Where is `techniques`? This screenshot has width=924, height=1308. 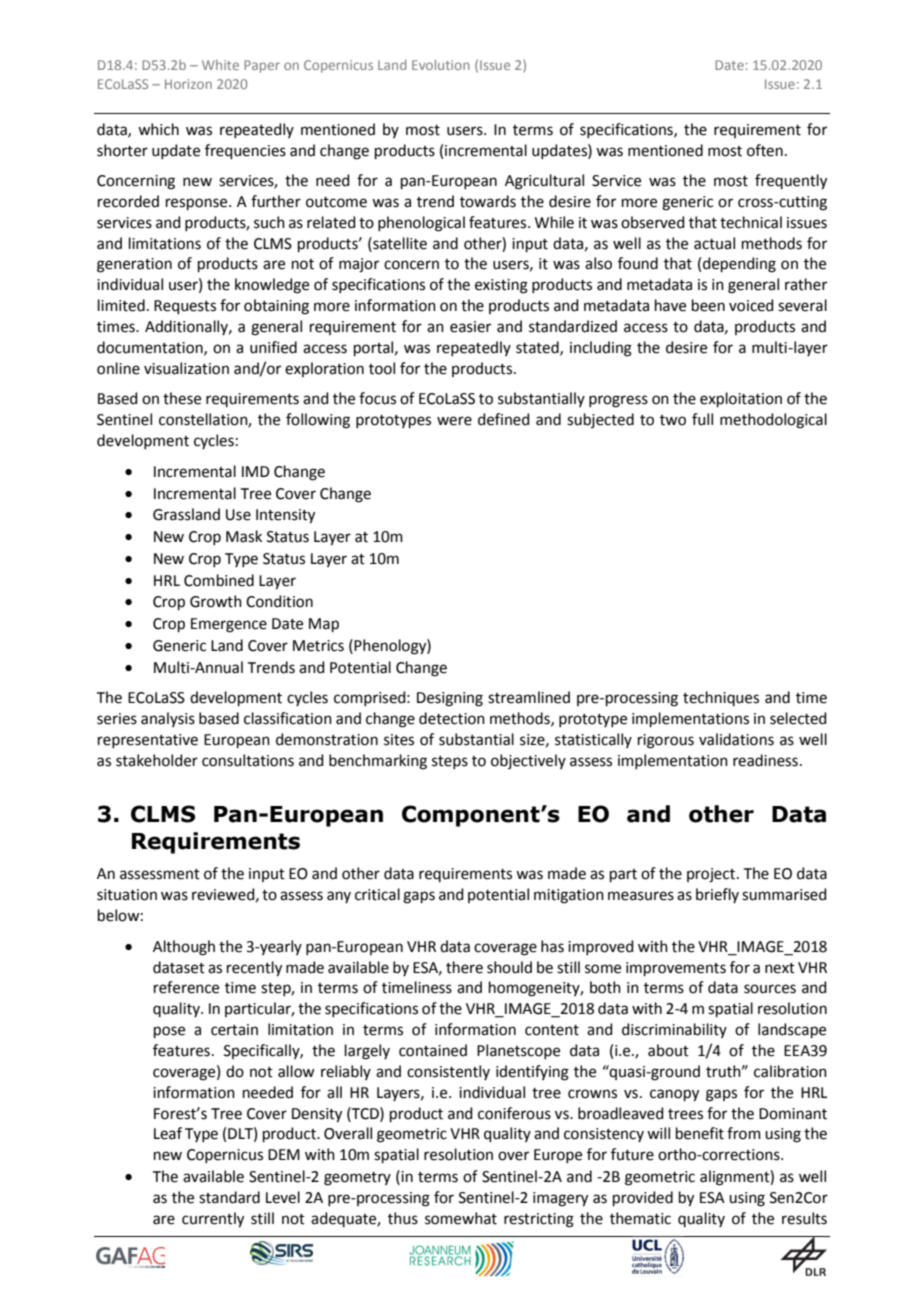 techniques is located at coordinates (721, 698).
